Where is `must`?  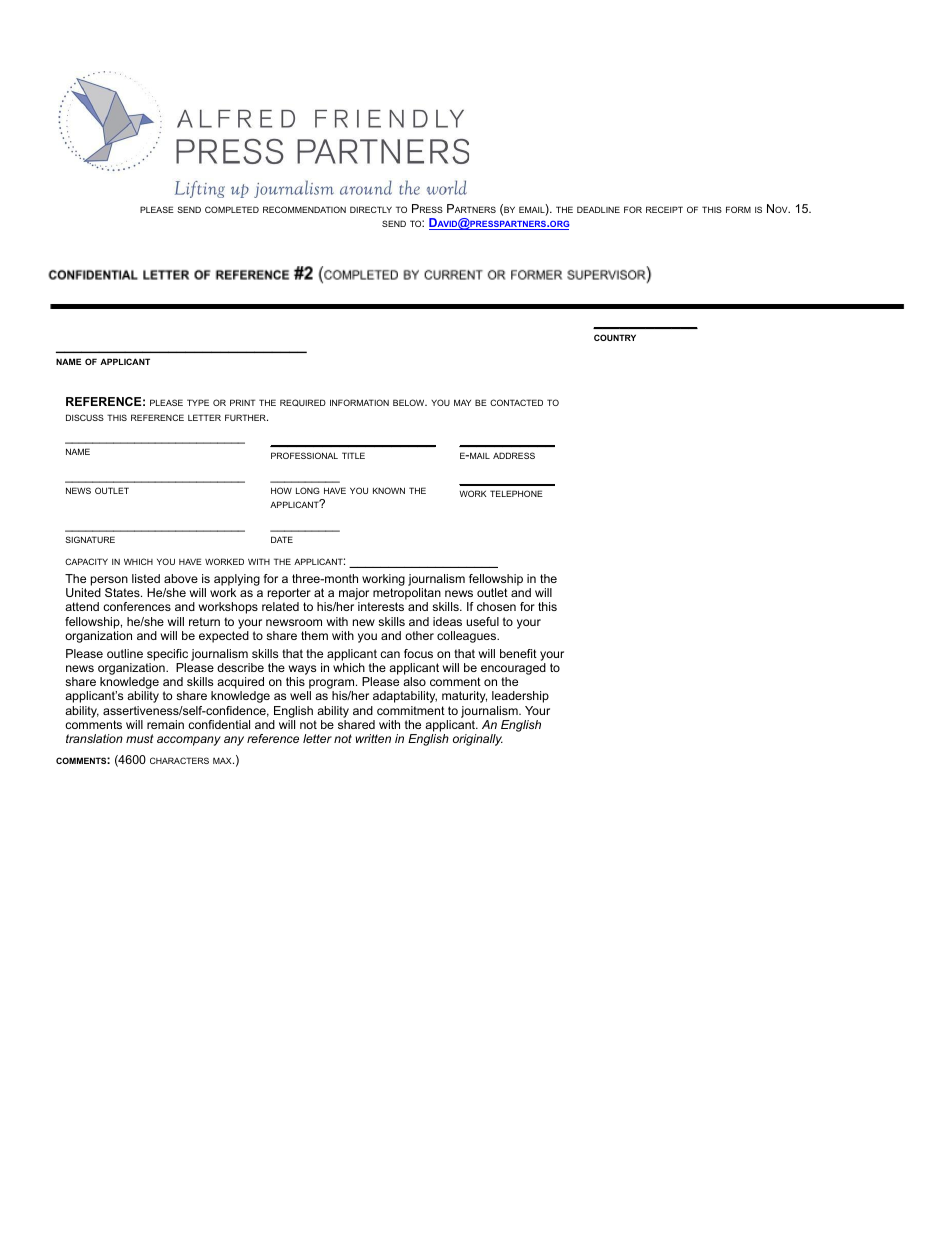 must is located at coordinates (140, 738).
